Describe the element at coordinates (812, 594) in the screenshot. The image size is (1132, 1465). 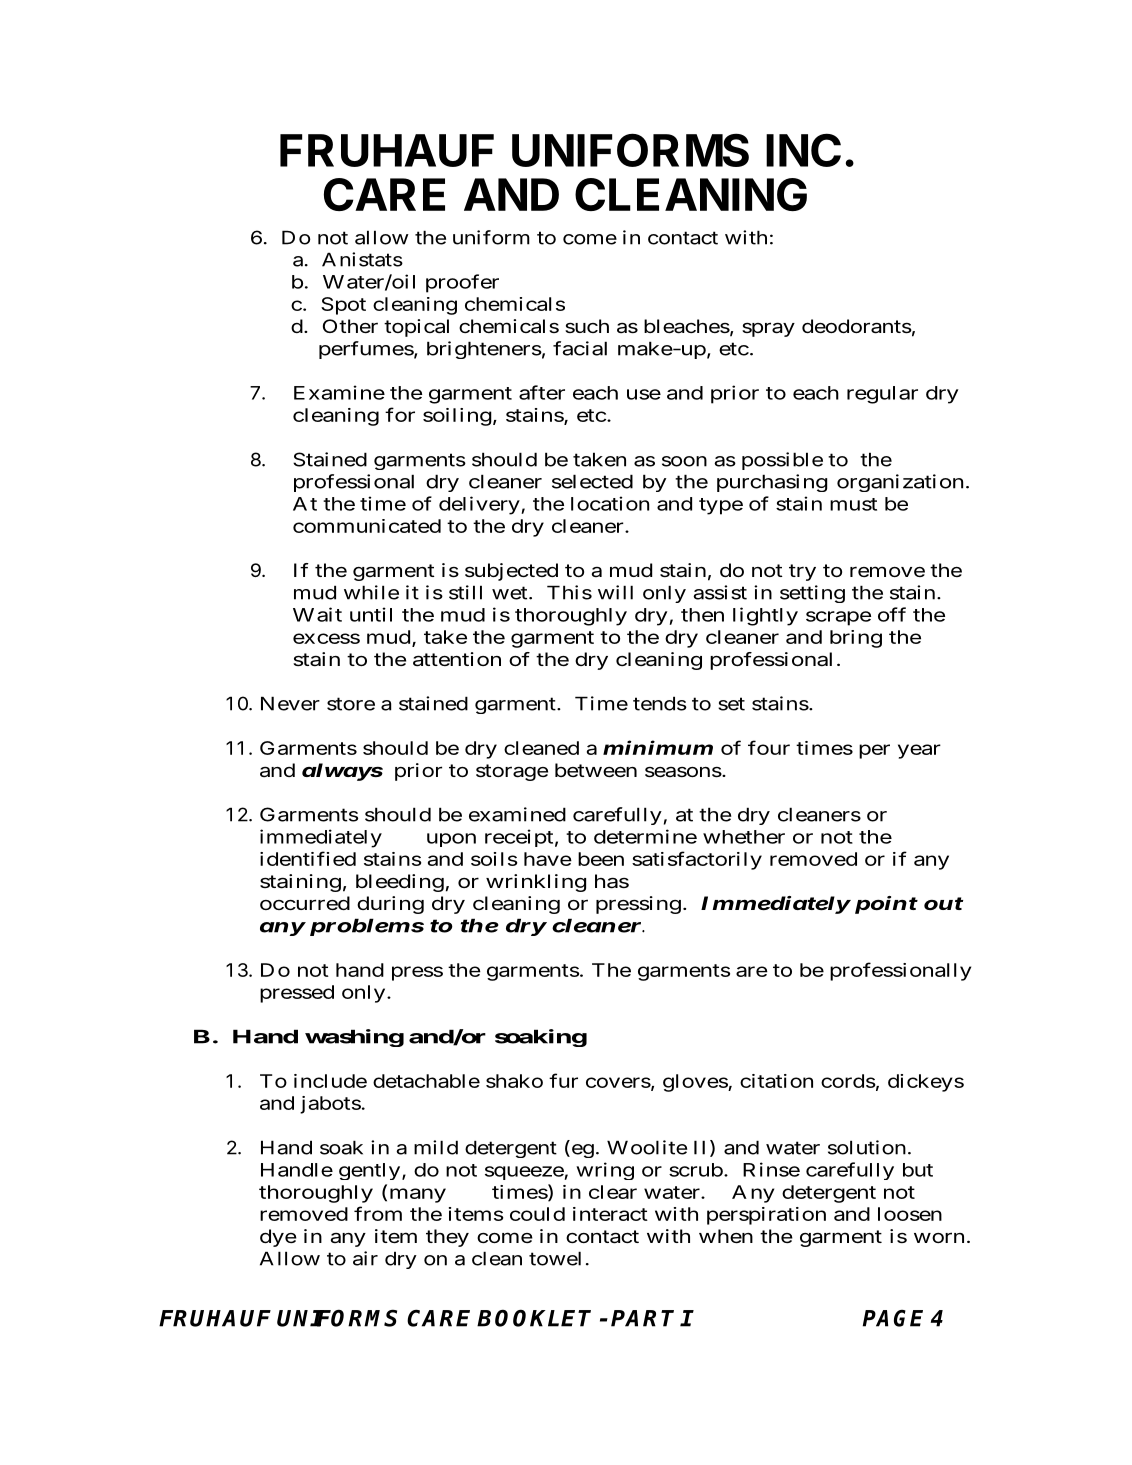
I see `setting` at that location.
